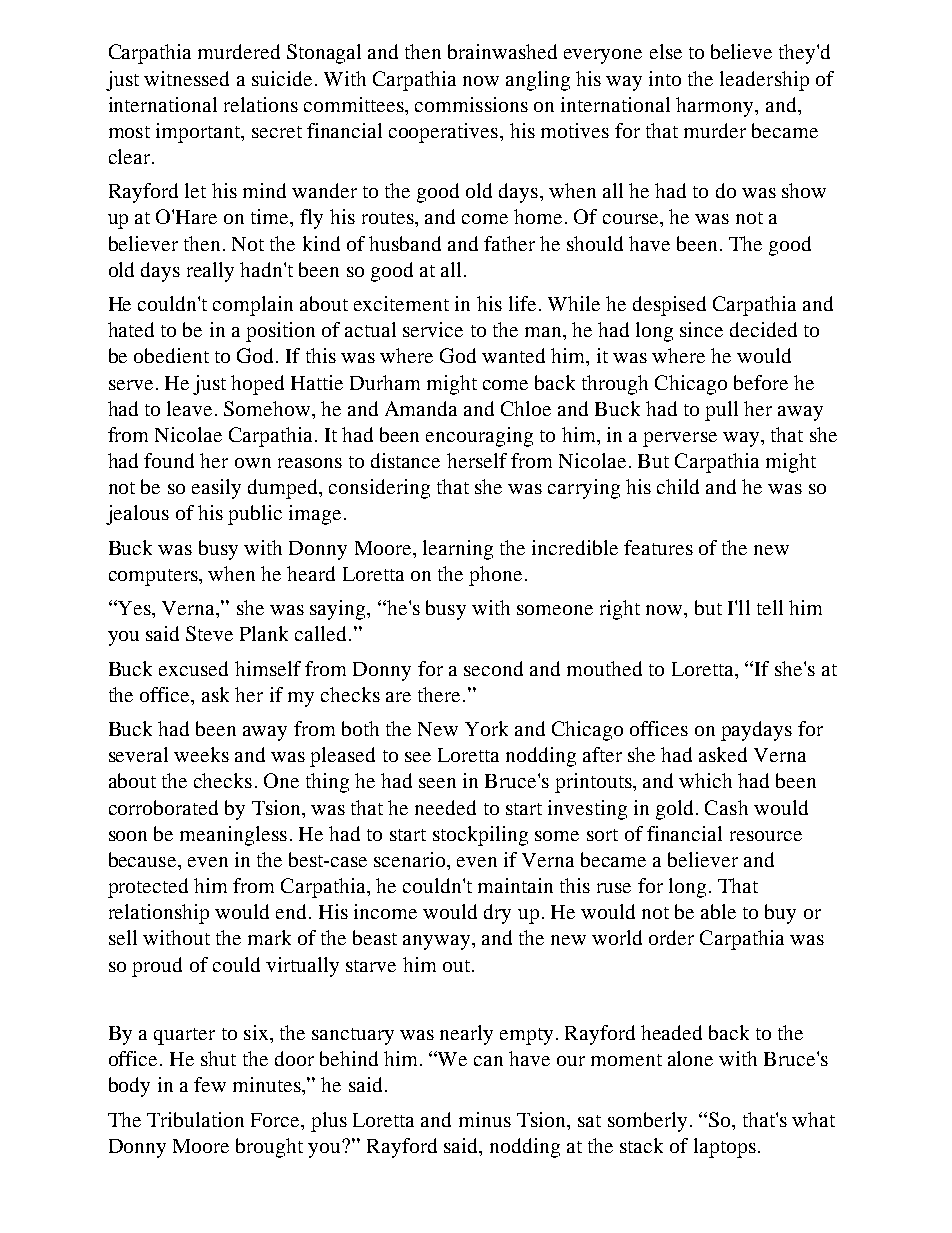  I want to click on commissions, so click(471, 104).
